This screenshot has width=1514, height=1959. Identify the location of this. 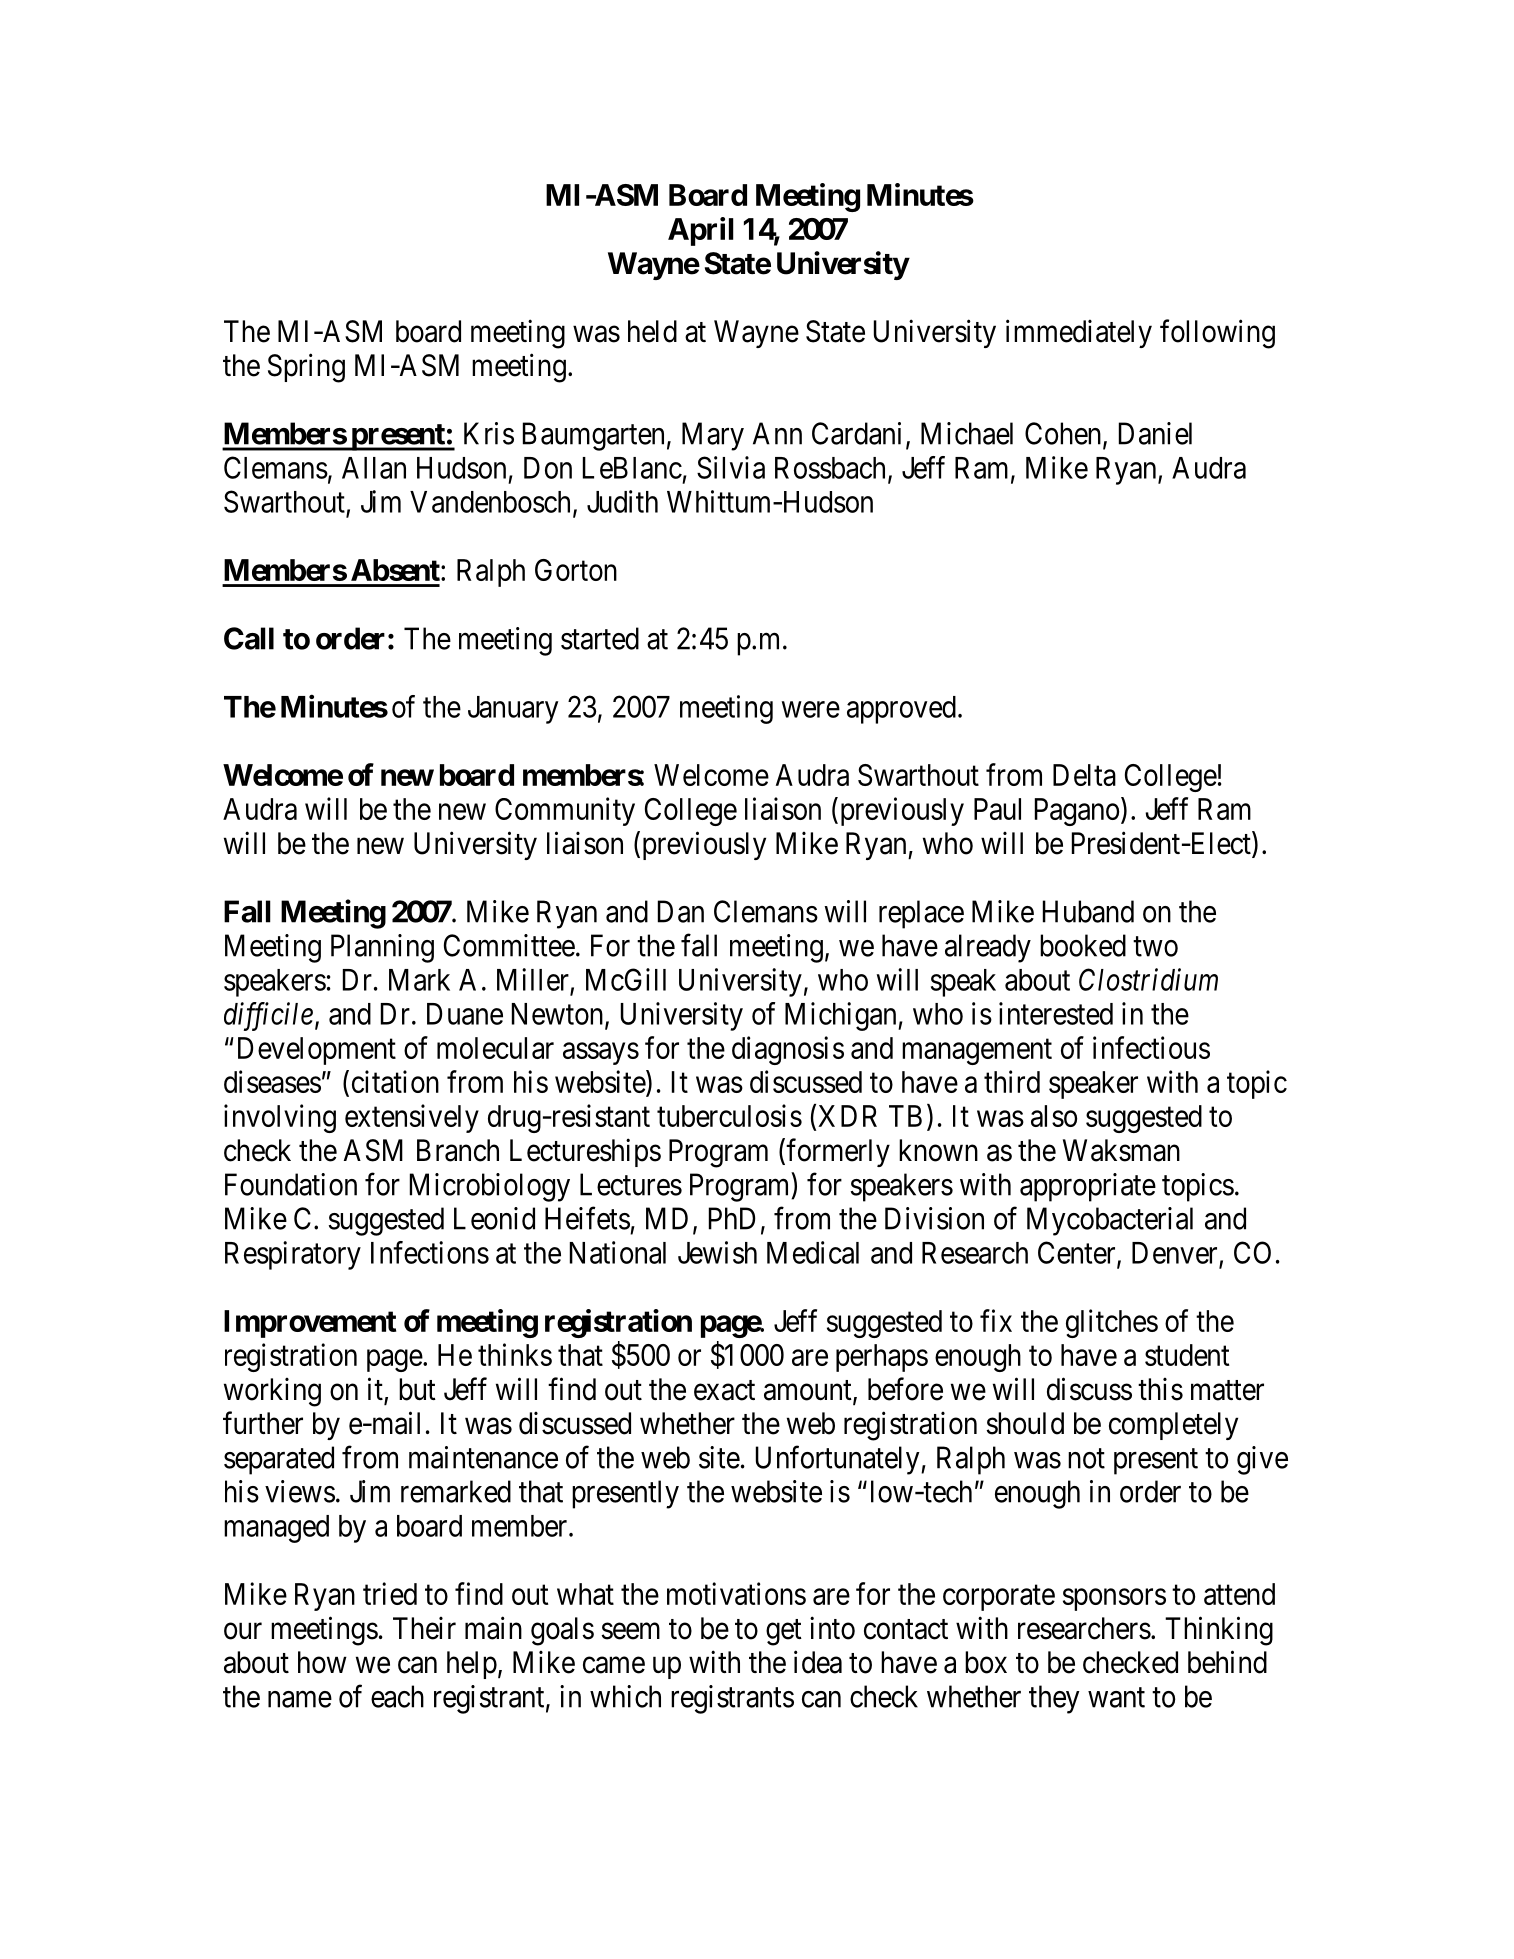
(1160, 1389).
